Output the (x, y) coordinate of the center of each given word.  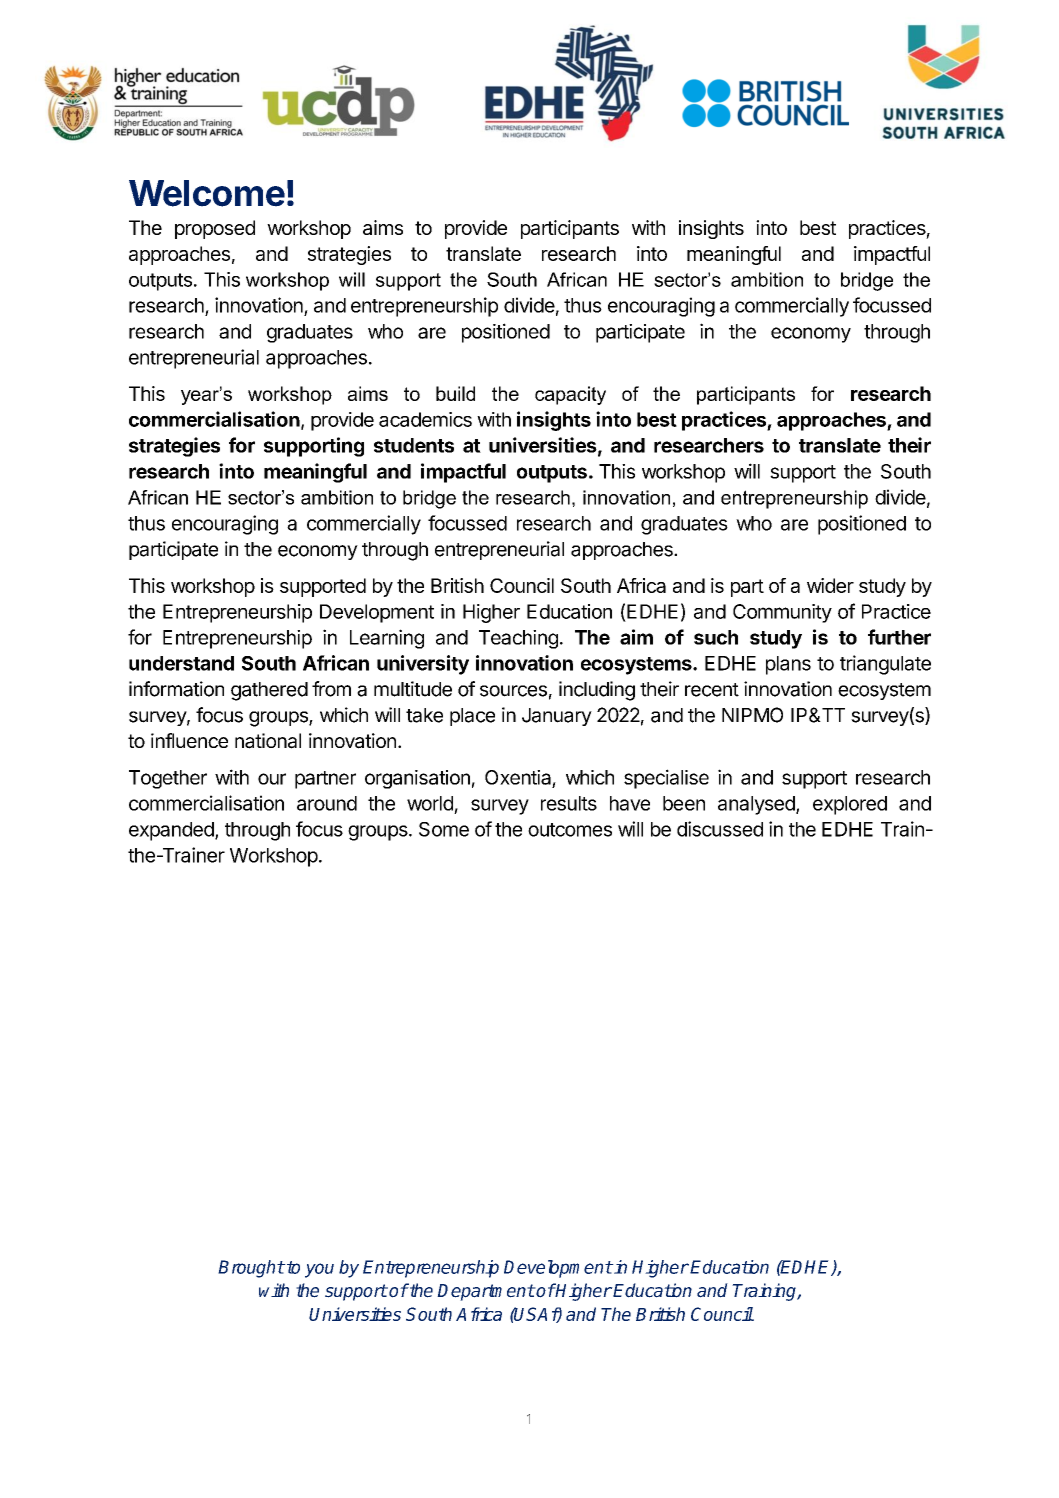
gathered (269, 691)
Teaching (518, 639)
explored (850, 805)
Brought (251, 1269)
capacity (570, 395)
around (327, 803)
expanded (172, 831)
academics (425, 419)
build (455, 393)
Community (782, 613)
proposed (215, 229)
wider (830, 585)
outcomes (570, 830)
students (414, 445)
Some (444, 829)
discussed (720, 829)
